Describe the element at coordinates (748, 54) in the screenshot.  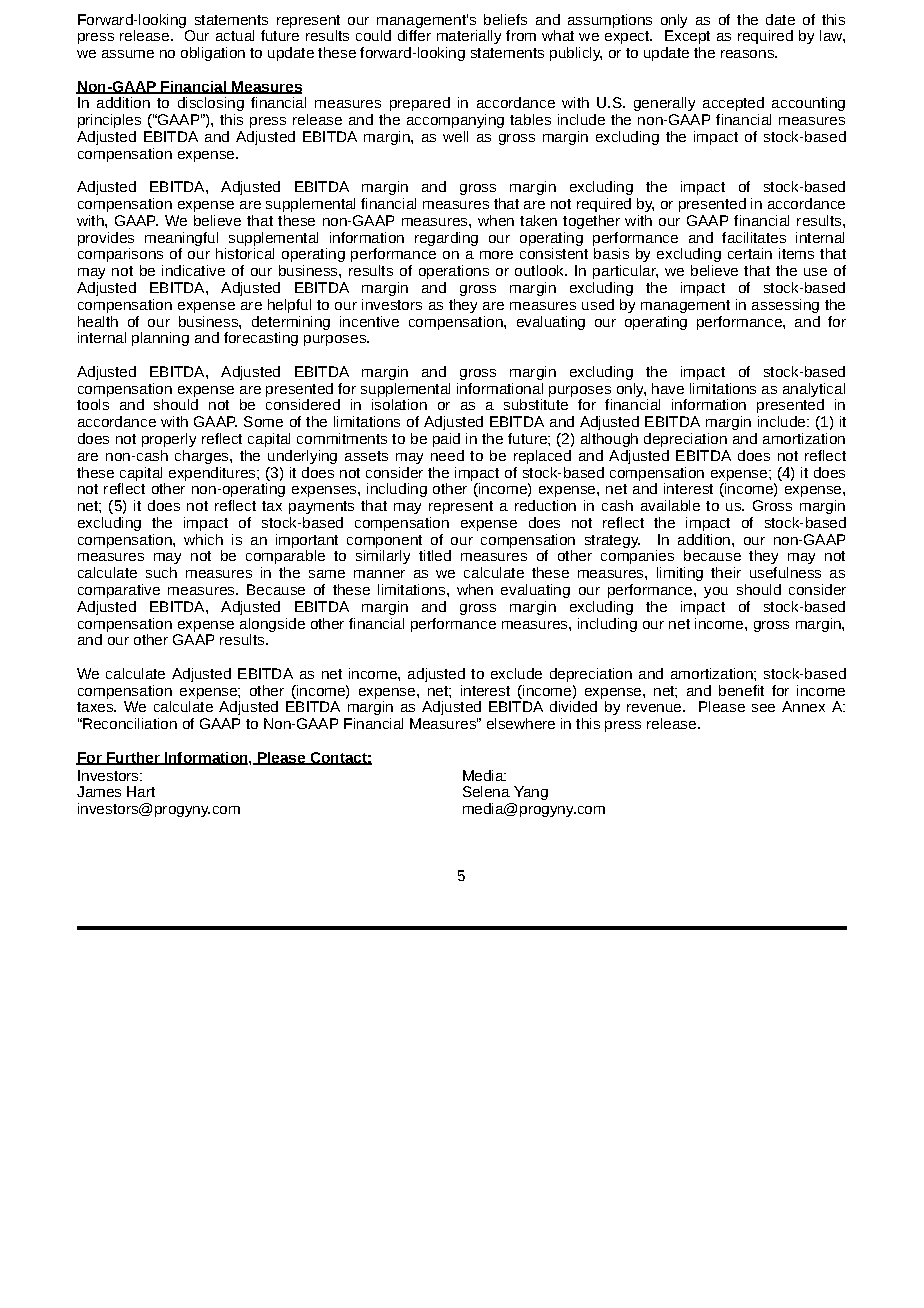
I see `reasons` at that location.
